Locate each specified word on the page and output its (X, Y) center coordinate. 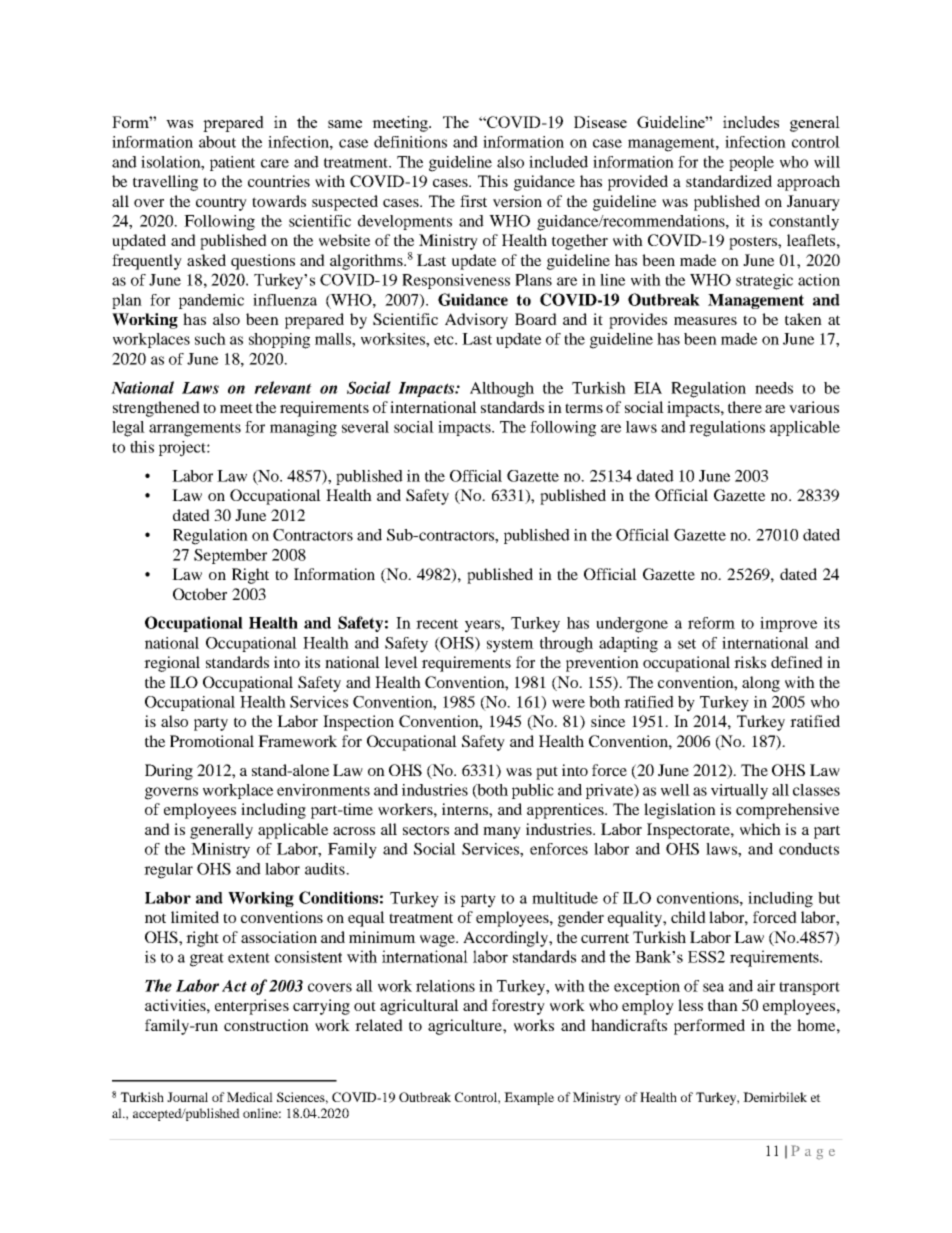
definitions (410, 142)
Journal (187, 1097)
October (200, 594)
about (217, 142)
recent (437, 624)
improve (788, 624)
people (751, 163)
